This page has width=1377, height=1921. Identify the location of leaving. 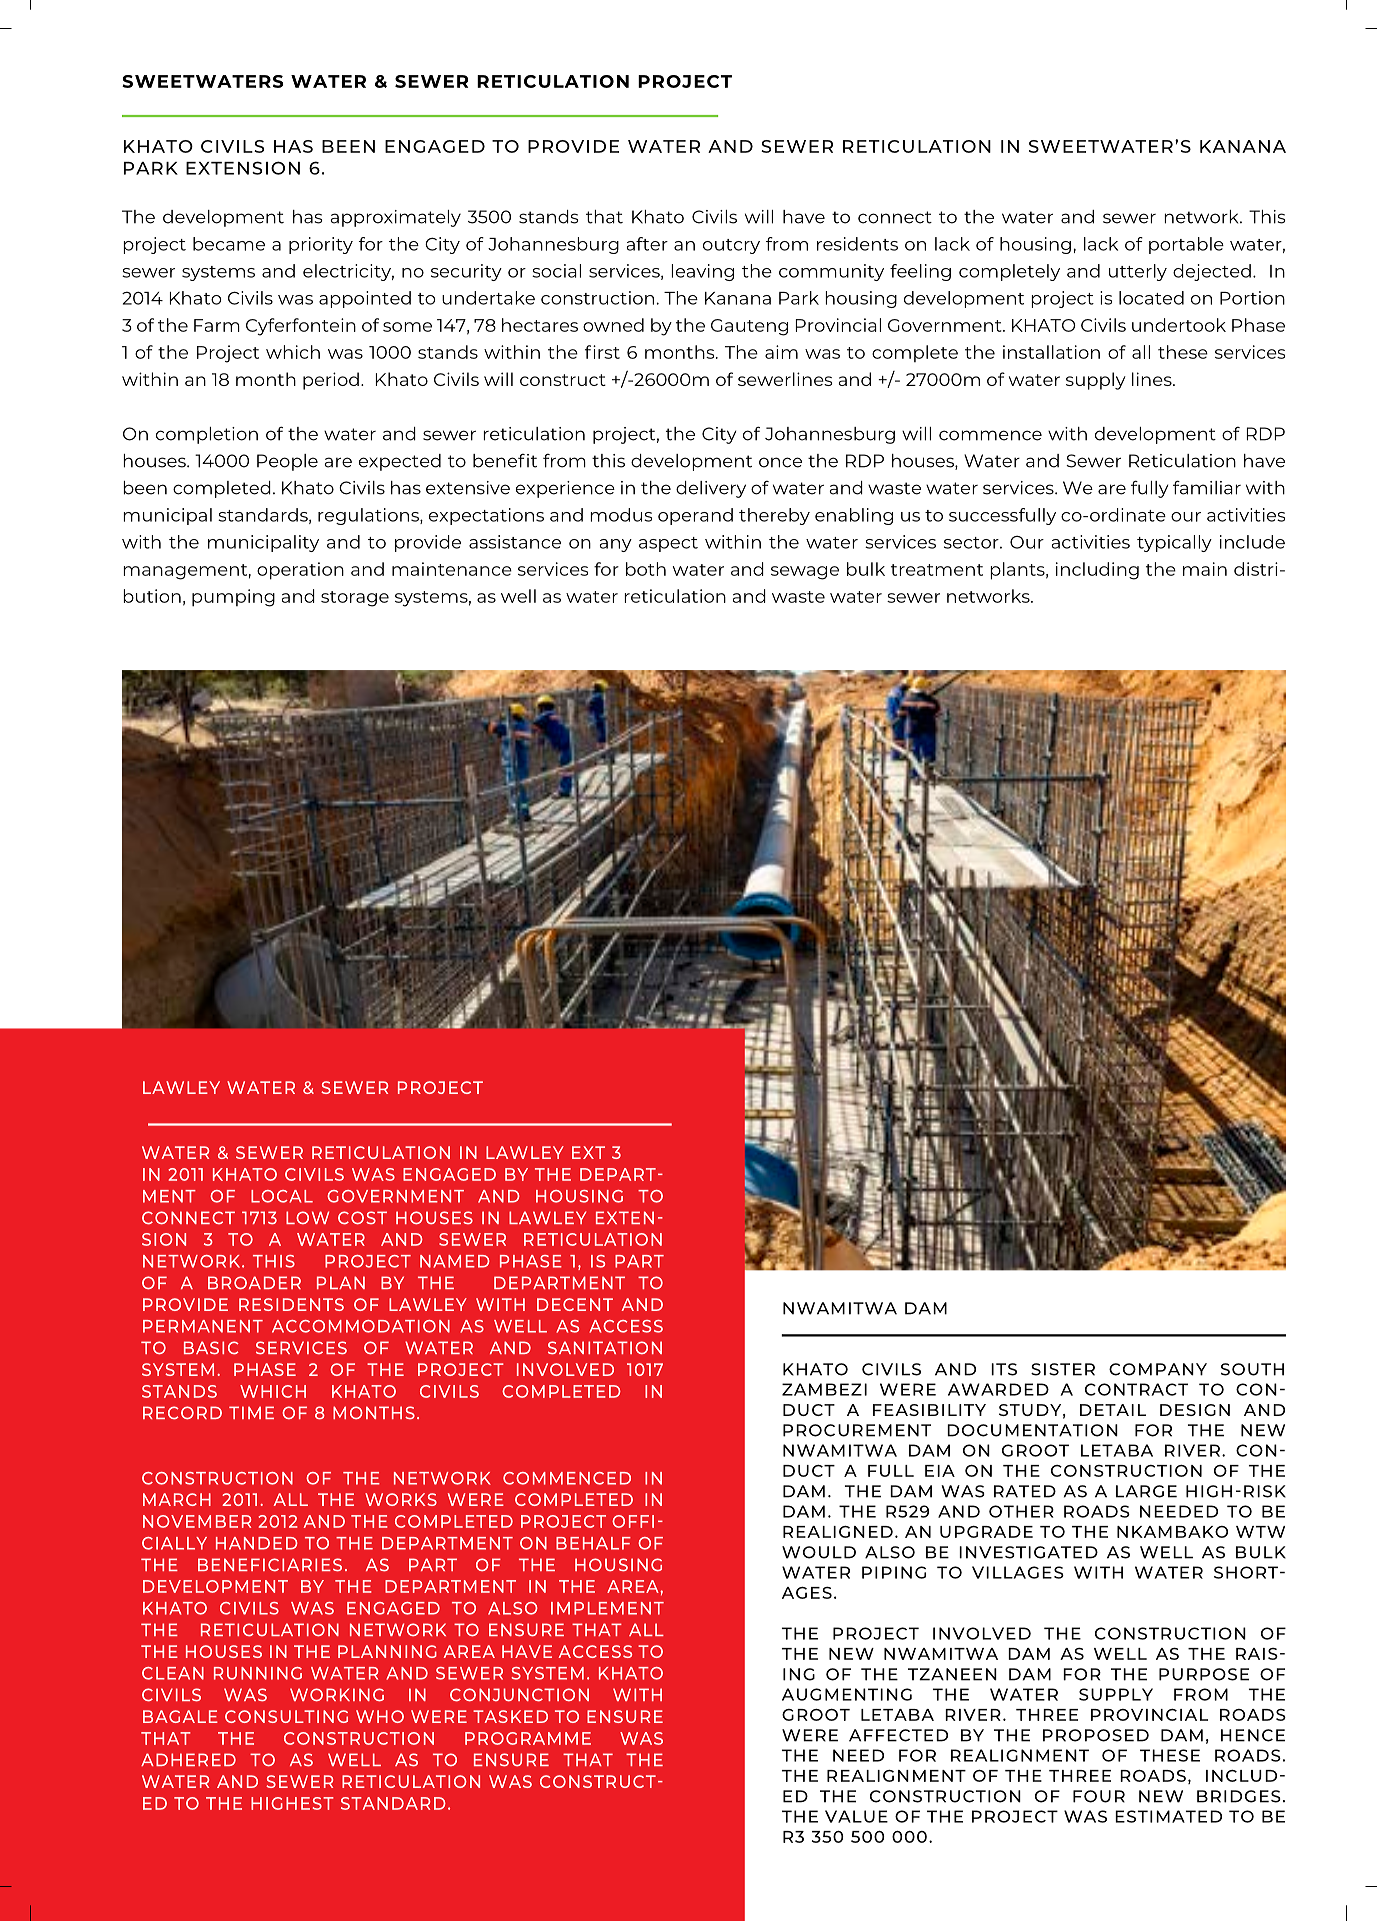
(702, 272).
